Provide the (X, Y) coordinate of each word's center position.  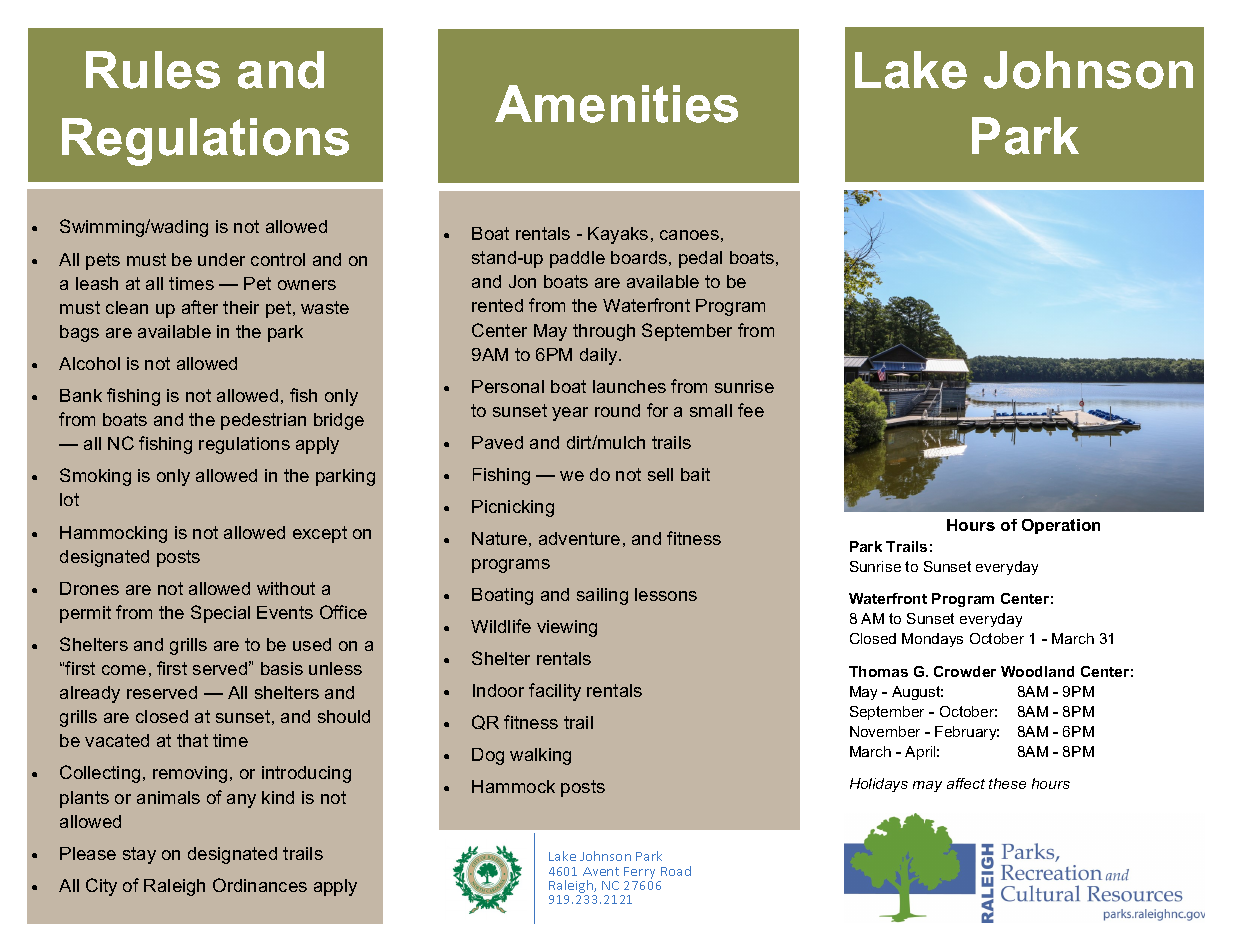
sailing (602, 596)
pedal (700, 259)
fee (751, 410)
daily (600, 356)
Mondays (932, 640)
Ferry (641, 874)
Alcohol (89, 363)
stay (139, 855)
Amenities (616, 104)
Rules (153, 70)
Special (220, 614)
